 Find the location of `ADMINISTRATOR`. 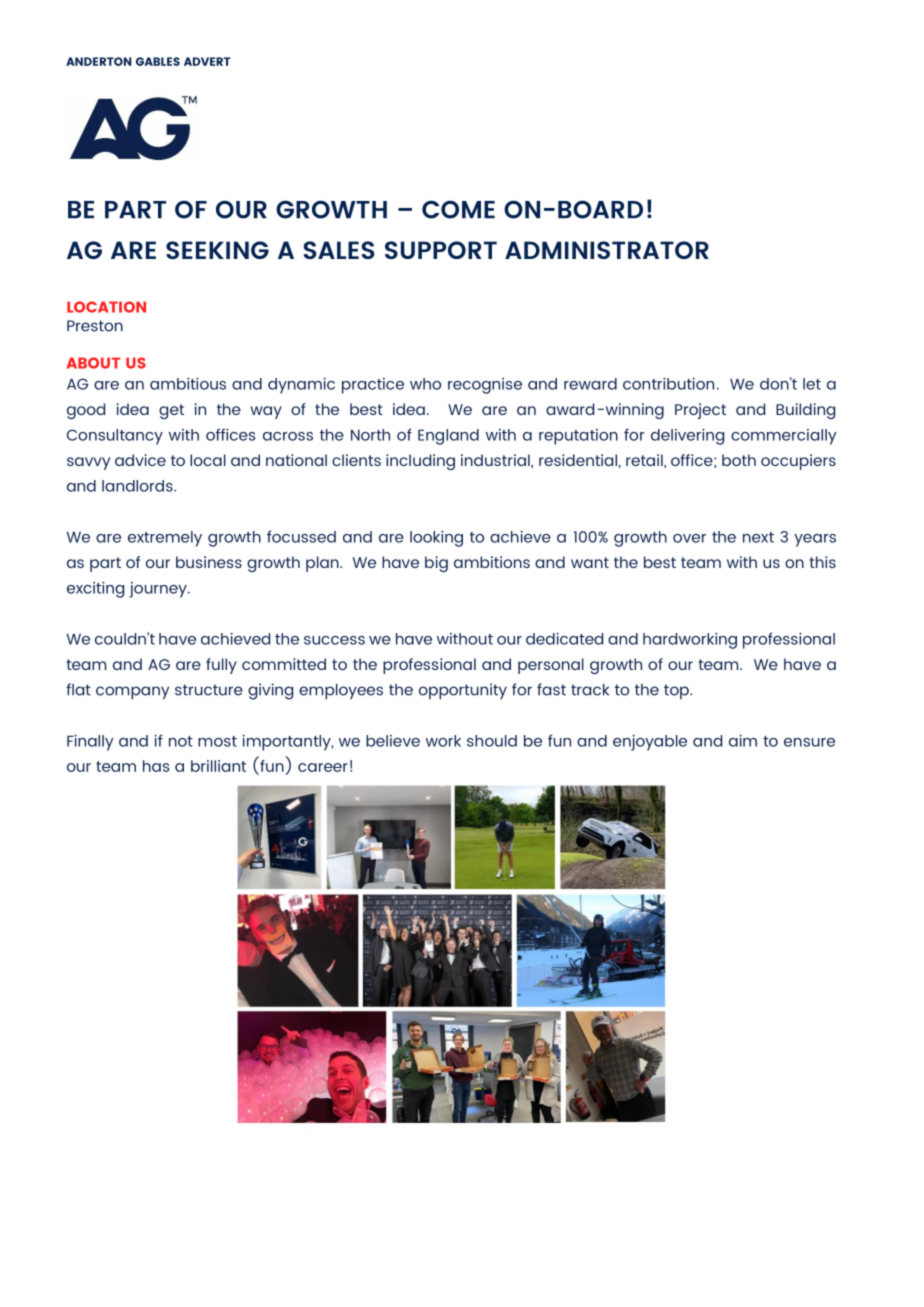

ADMINISTRATOR is located at coordinates (607, 250).
